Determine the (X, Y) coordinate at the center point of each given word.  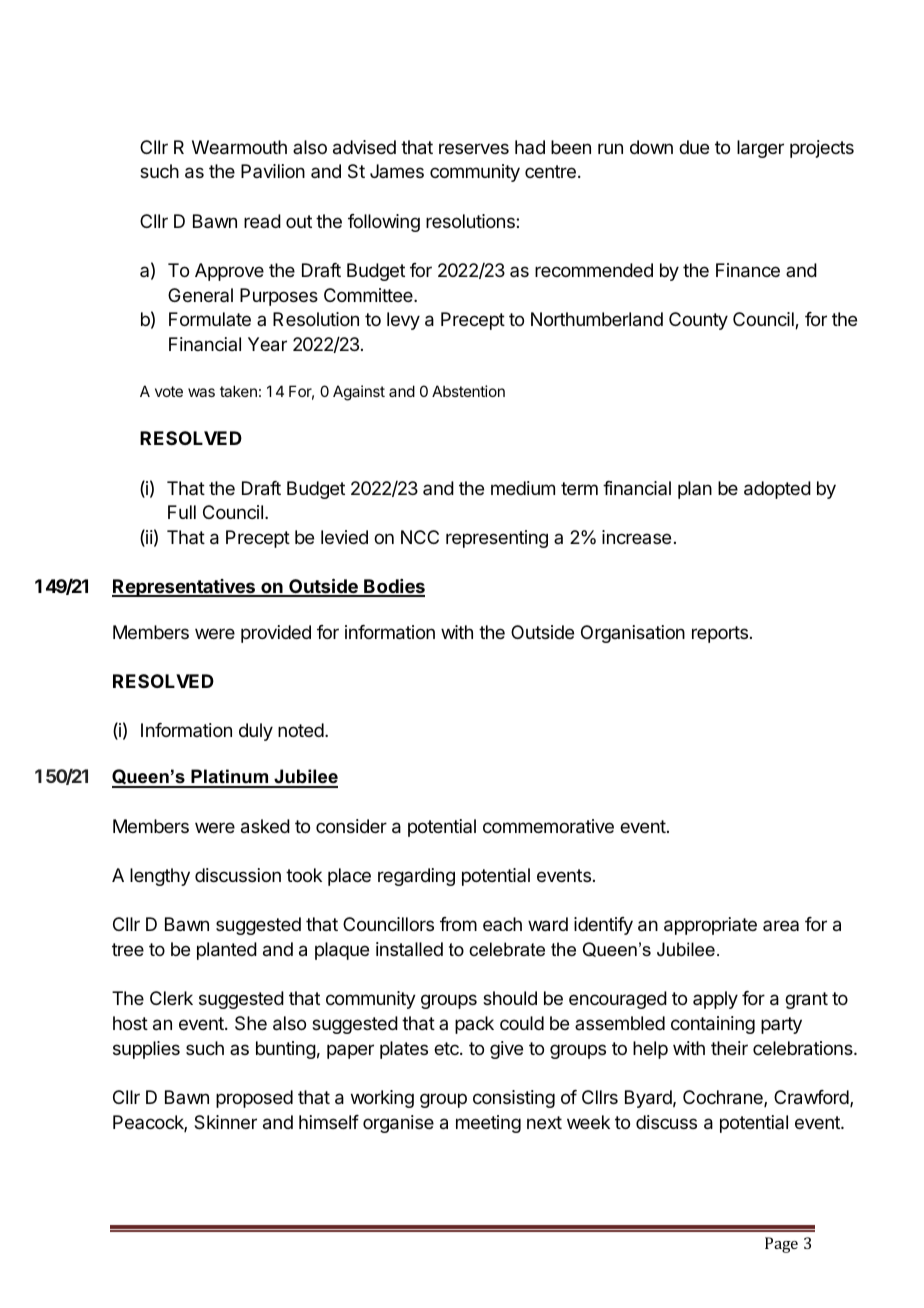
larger (760, 149)
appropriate (710, 926)
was (201, 392)
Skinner (225, 1122)
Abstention (468, 391)
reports (720, 634)
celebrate (507, 949)
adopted (777, 490)
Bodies (393, 587)
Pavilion (273, 171)
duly (256, 732)
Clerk (171, 998)
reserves (474, 148)
